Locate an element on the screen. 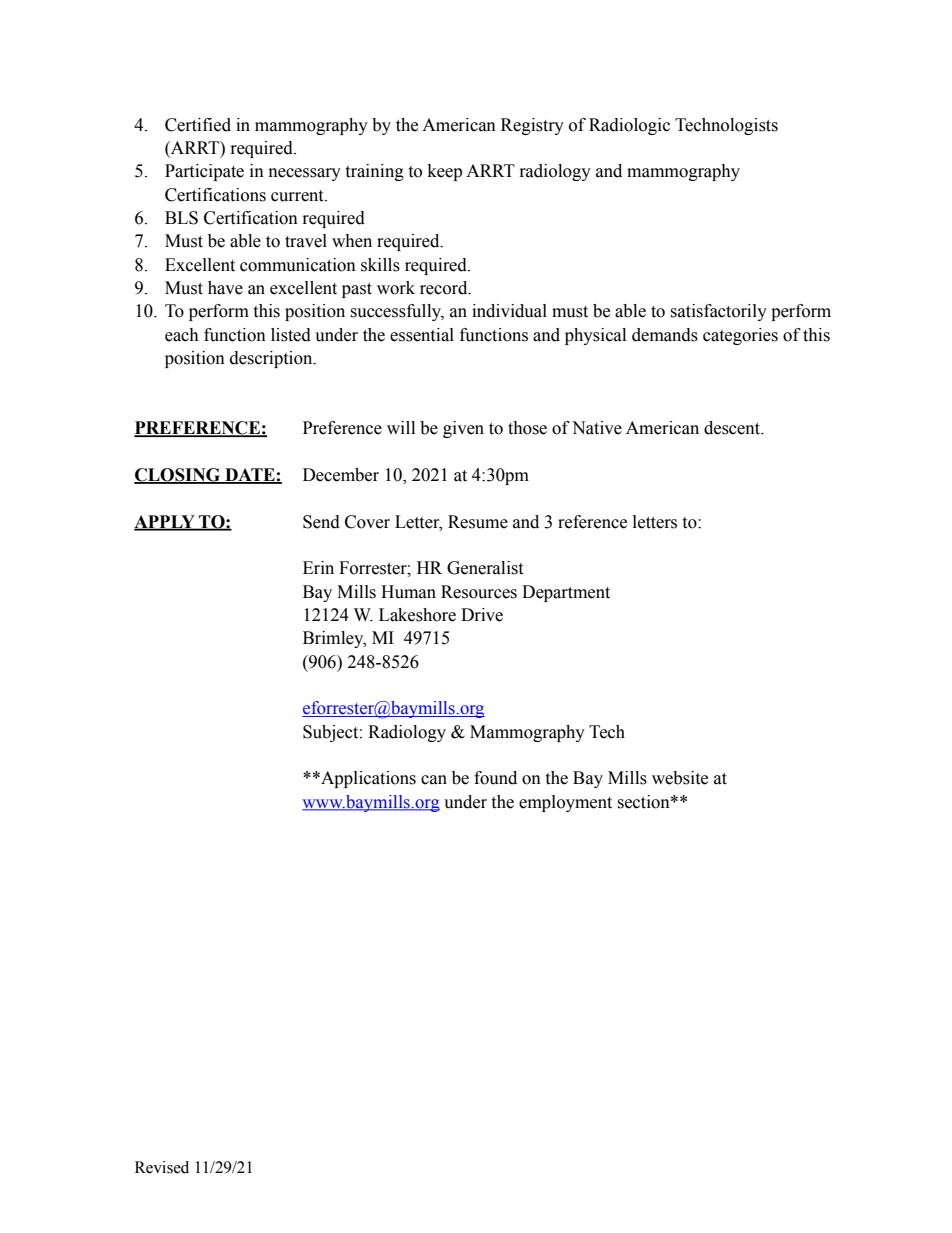  Participate is located at coordinates (204, 172).
